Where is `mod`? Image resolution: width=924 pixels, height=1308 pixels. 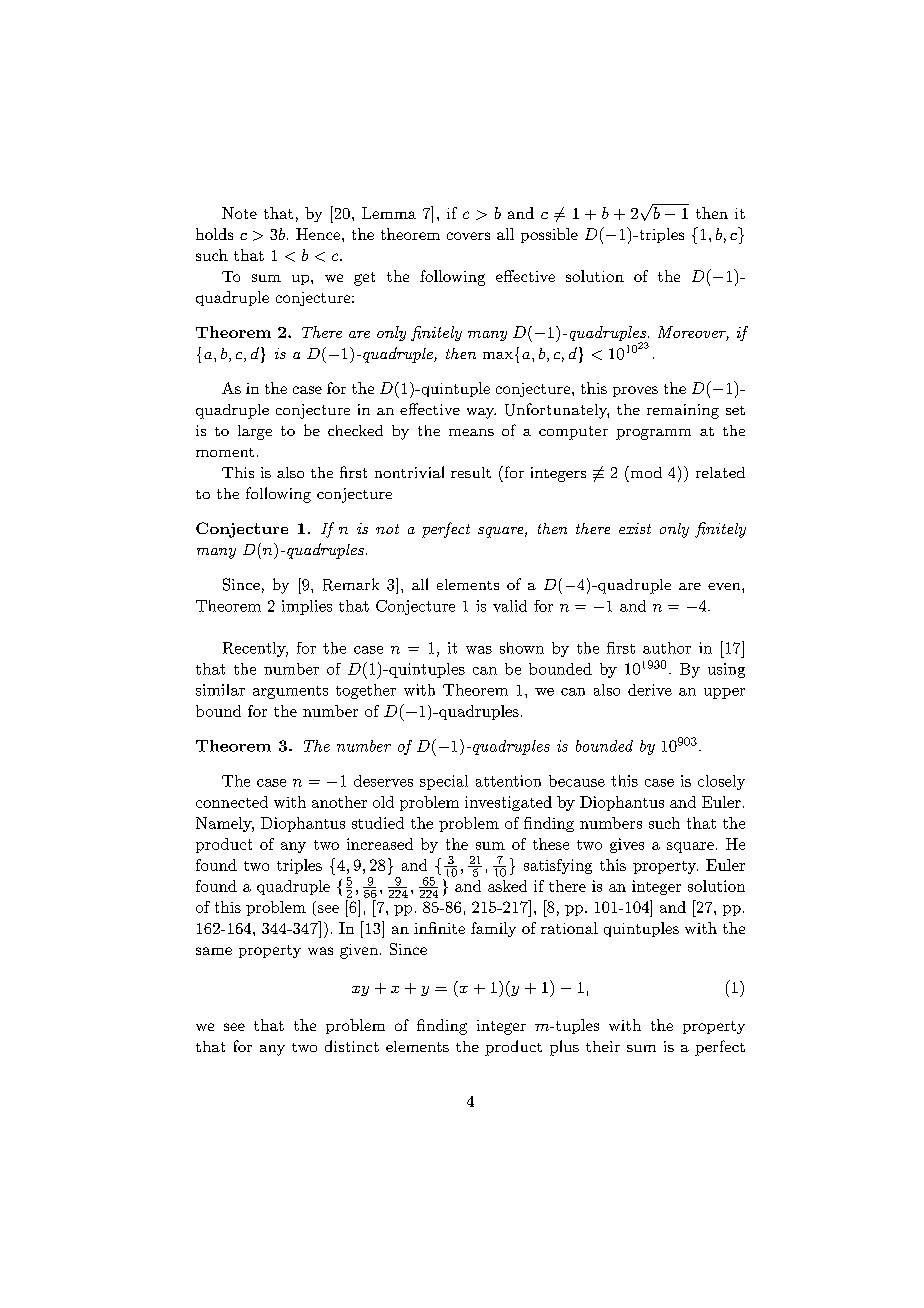 mod is located at coordinates (645, 472).
